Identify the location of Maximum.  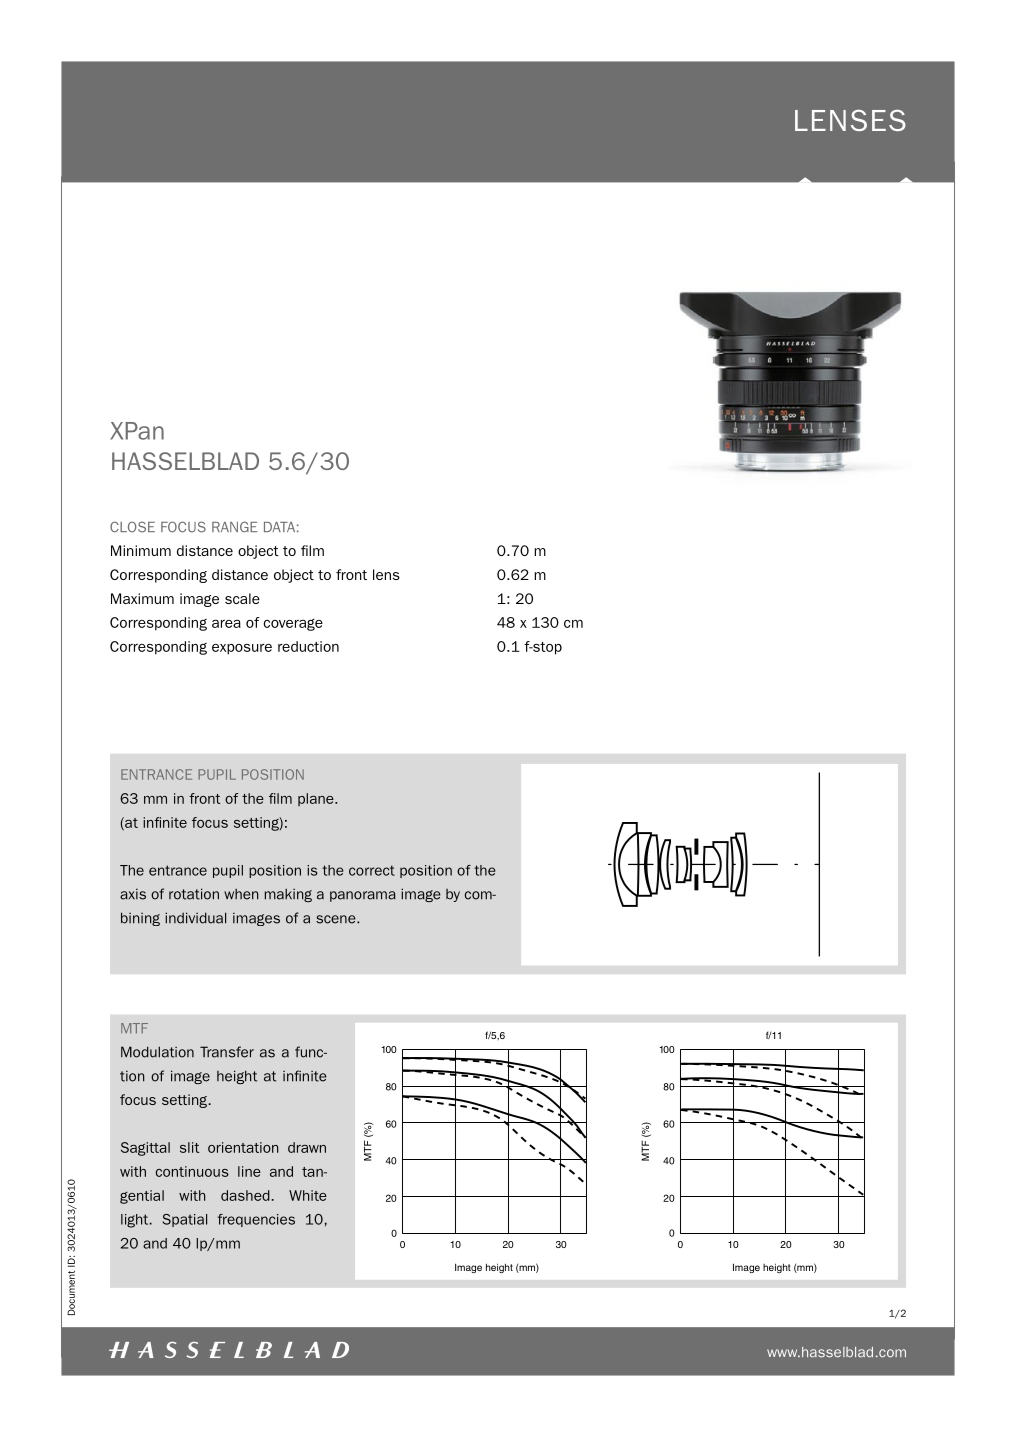
(142, 598).
